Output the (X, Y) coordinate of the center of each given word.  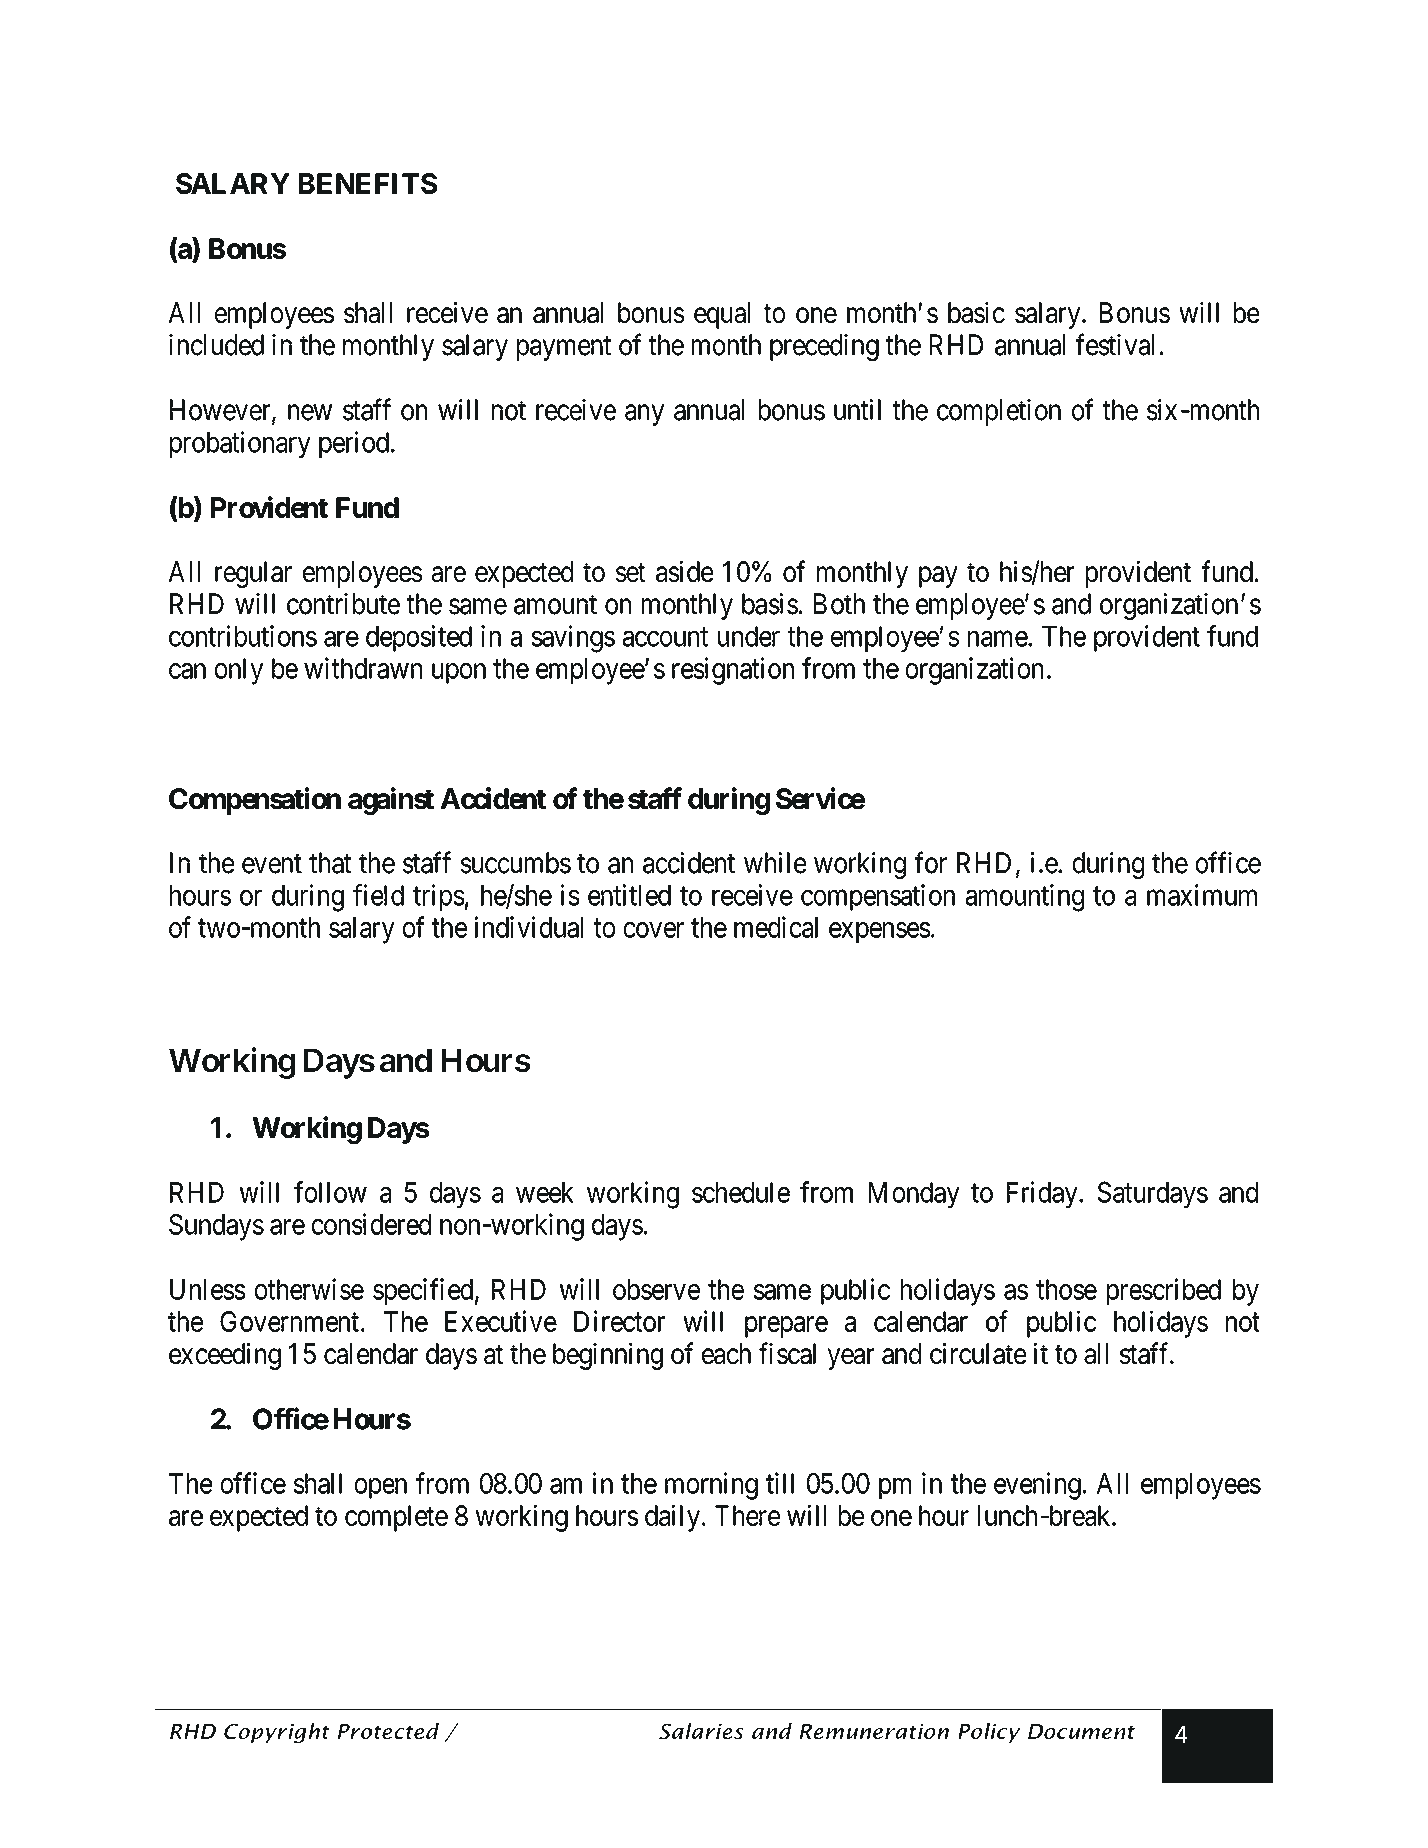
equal (722, 315)
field (378, 895)
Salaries (701, 1731)
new (310, 413)
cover (654, 930)
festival (1115, 344)
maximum (1202, 895)
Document (1081, 1732)
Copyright (277, 1733)
